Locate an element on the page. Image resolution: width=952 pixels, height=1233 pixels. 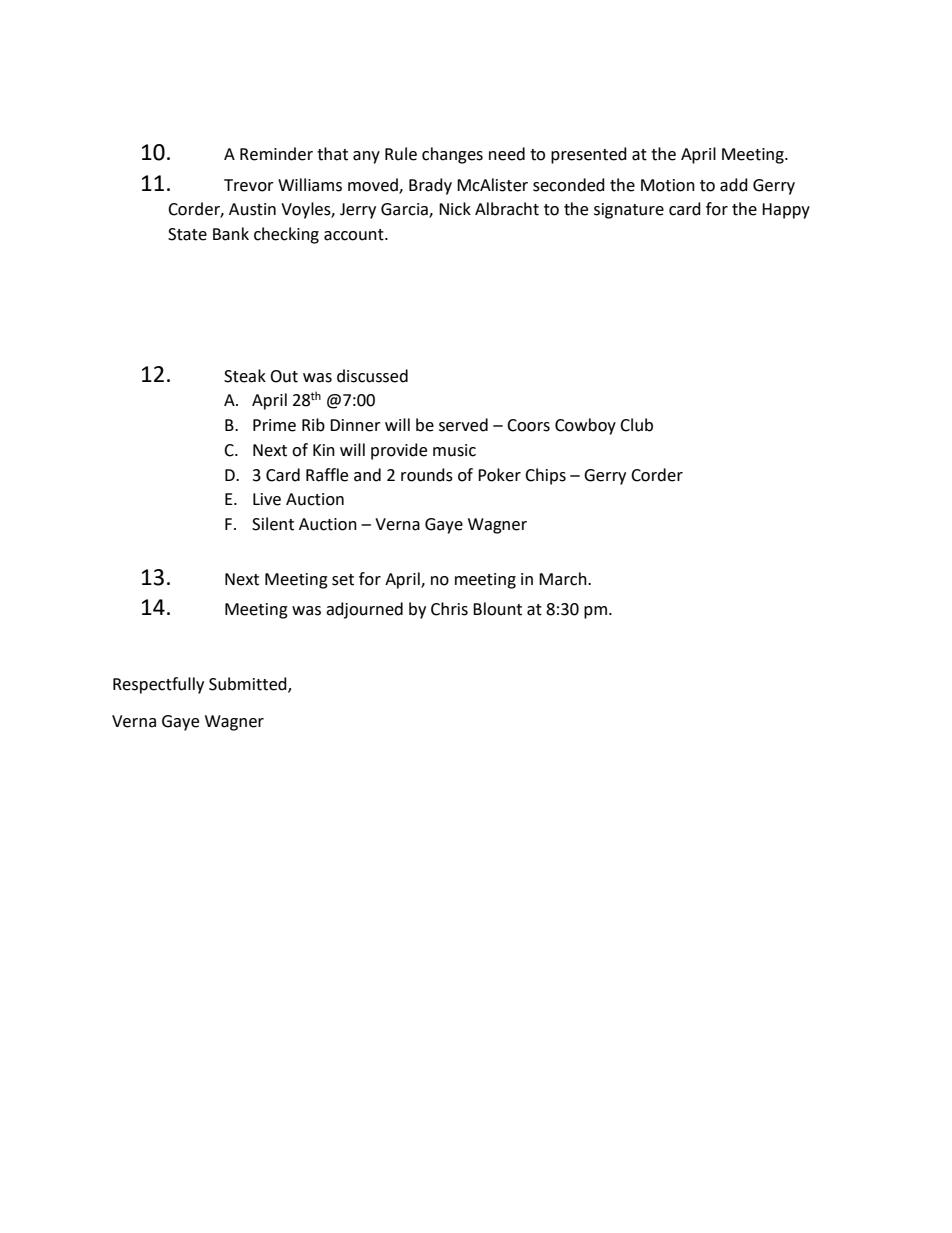
Poker is located at coordinates (499, 475).
